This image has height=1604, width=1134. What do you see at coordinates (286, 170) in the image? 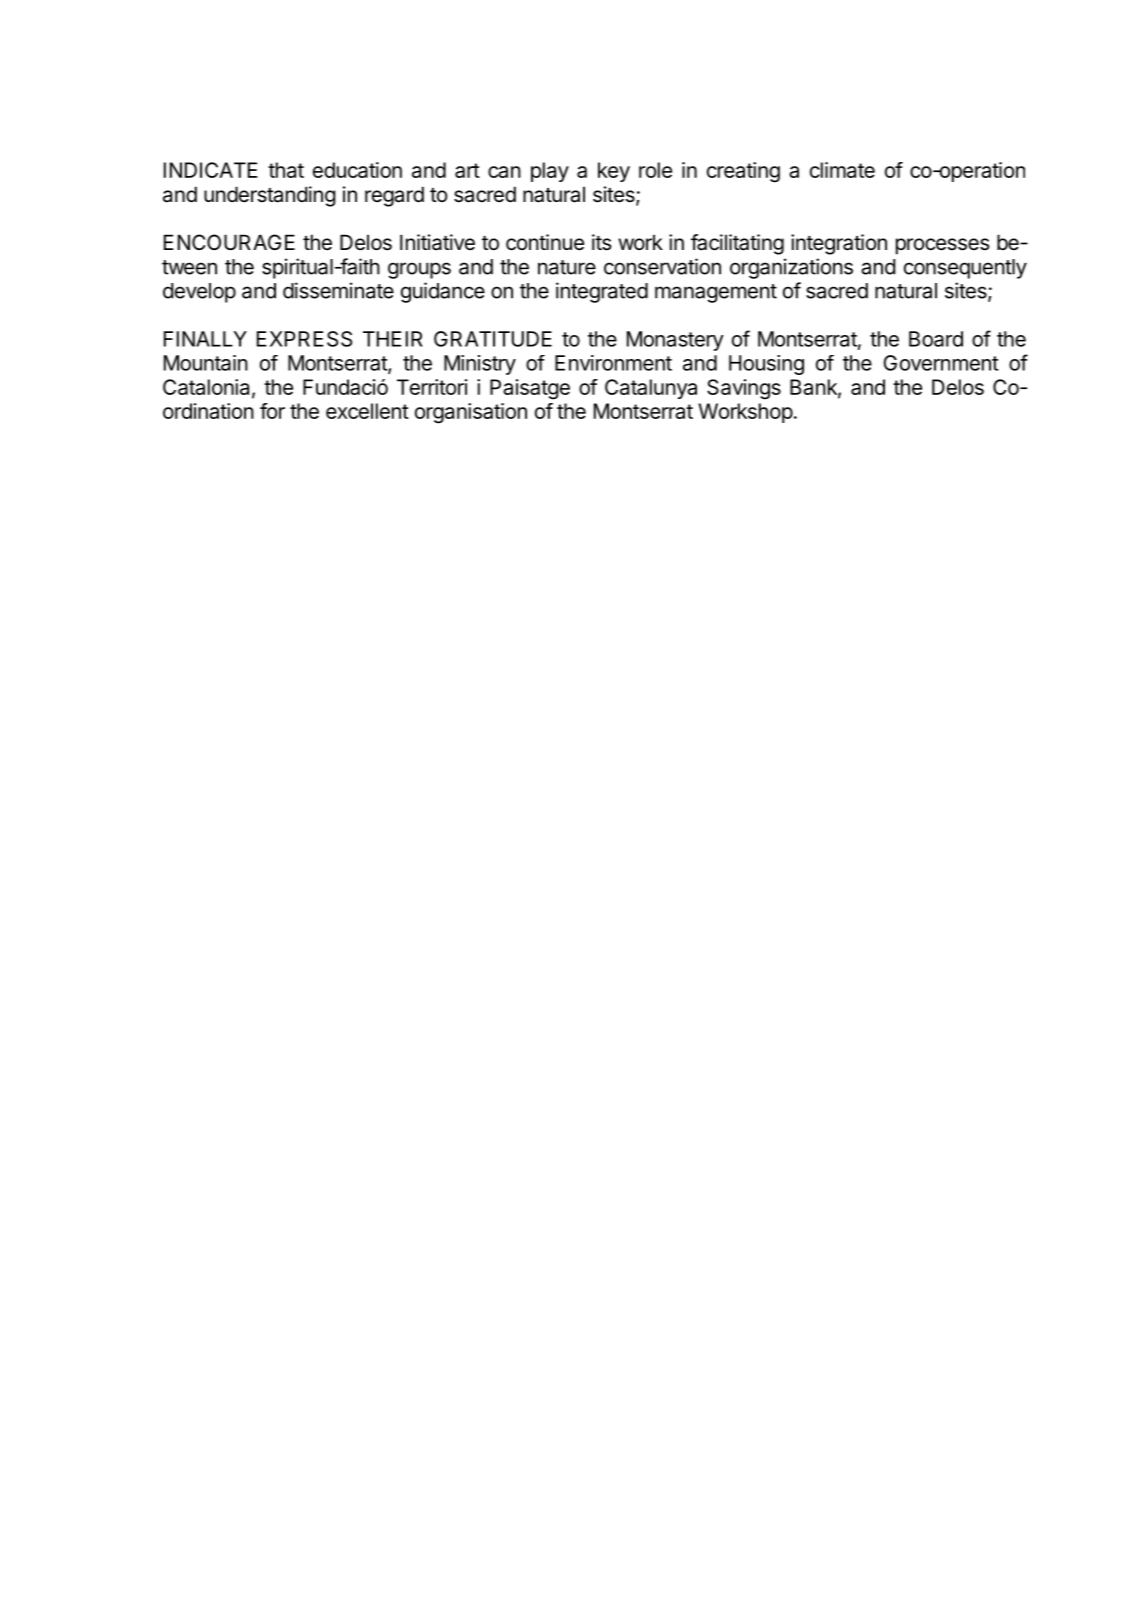
I see `that` at bounding box center [286, 170].
